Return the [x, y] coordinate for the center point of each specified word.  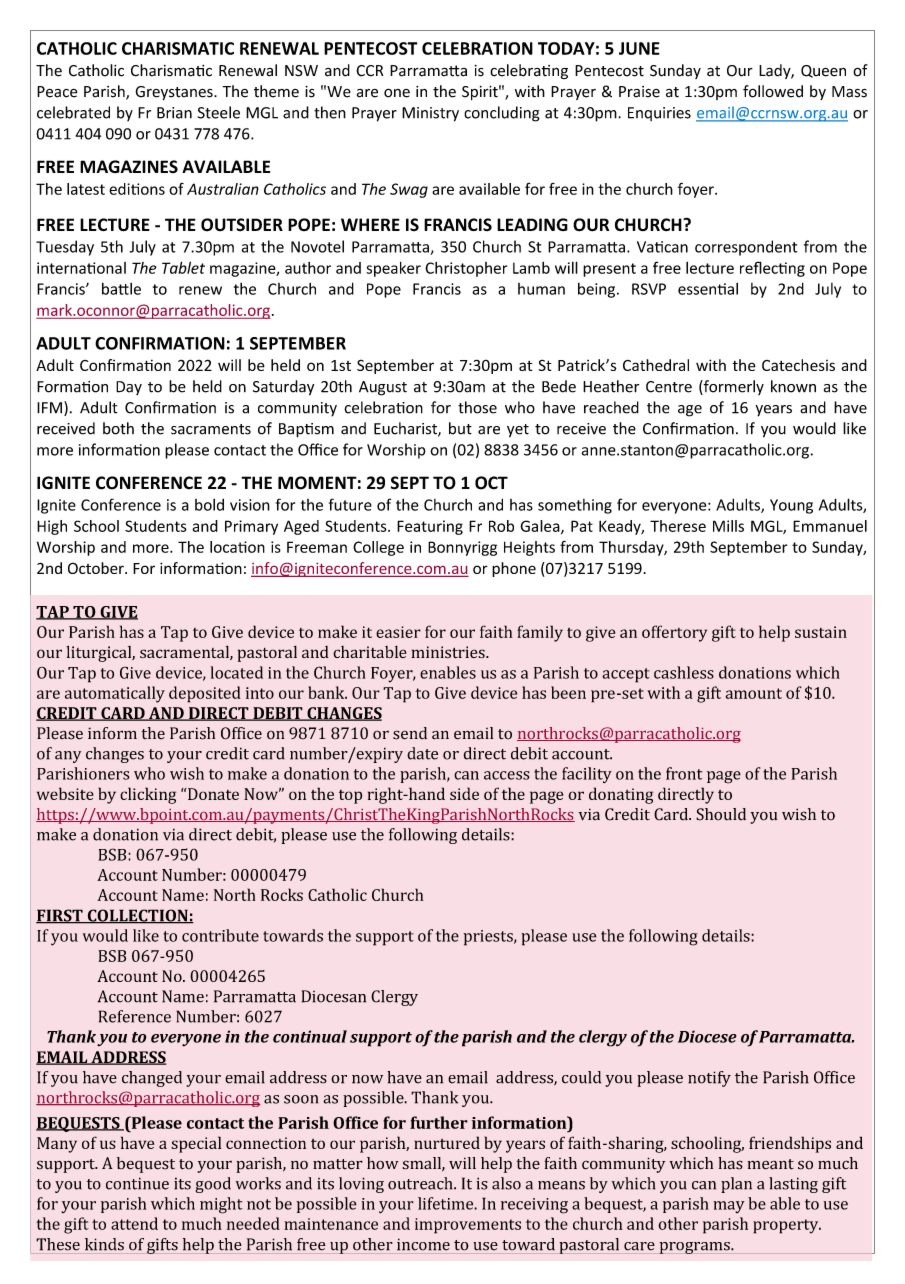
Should [721, 814]
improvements [468, 1226]
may [729, 1207]
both [118, 428]
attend [134, 1223]
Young [791, 506]
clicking [148, 795]
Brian [174, 113]
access [507, 775]
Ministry [430, 114]
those [477, 407]
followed [773, 91]
